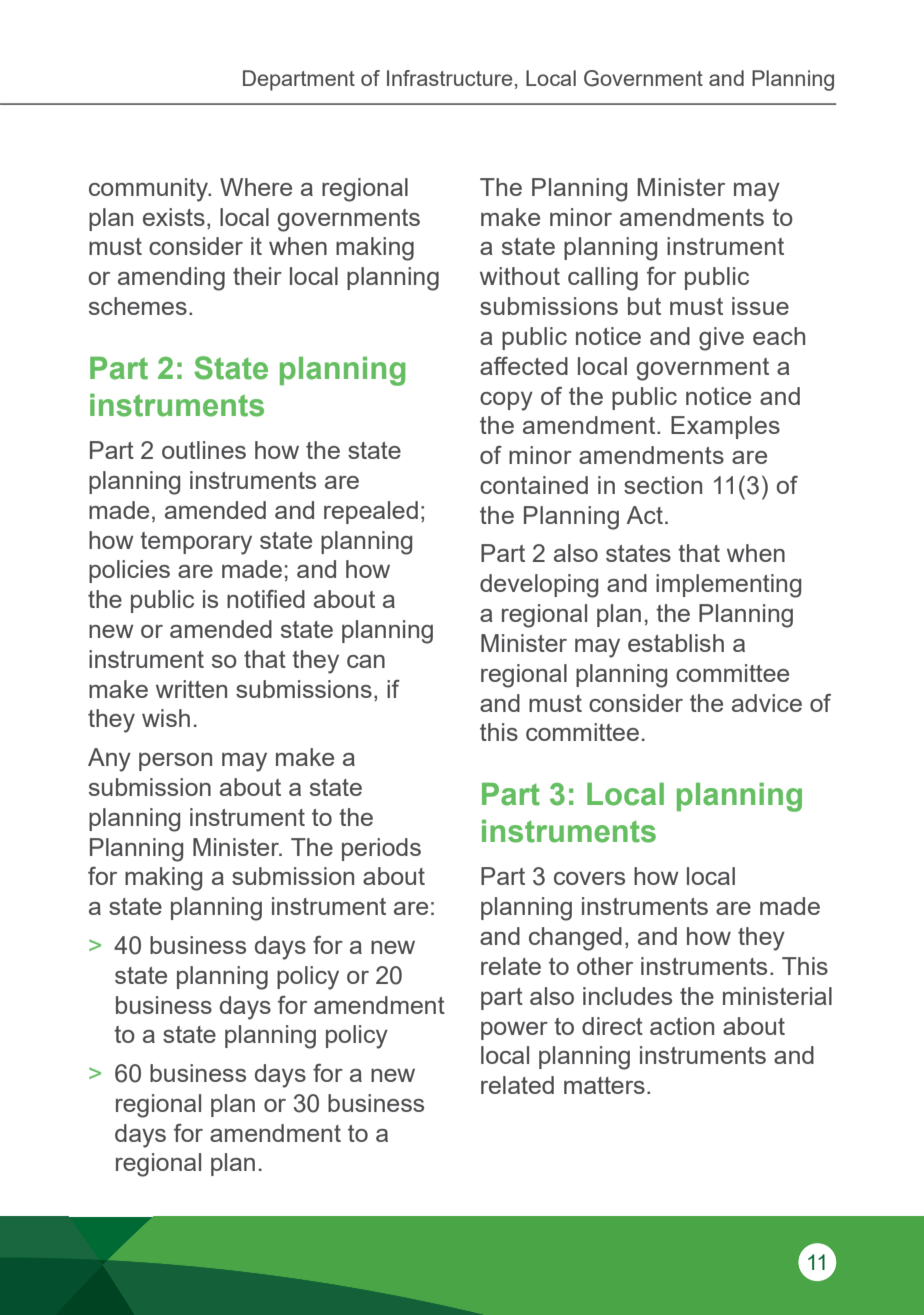 The image size is (924, 1315). Describe the element at coordinates (728, 586) in the page. I see `implementing` at that location.
